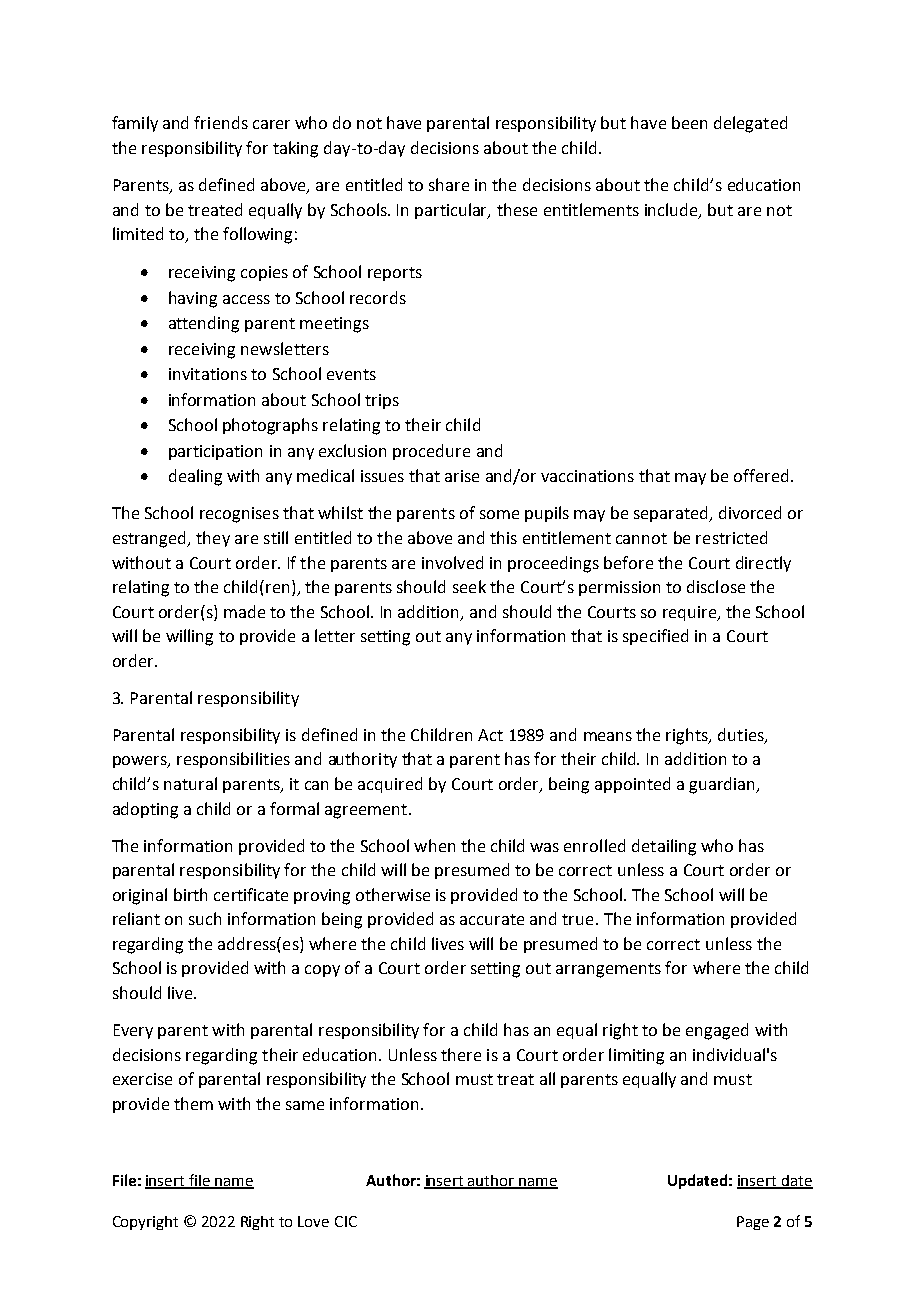 The height and width of the screenshot is (1308, 924). Describe the element at coordinates (716, 586) in the screenshot. I see `disclose` at that location.
